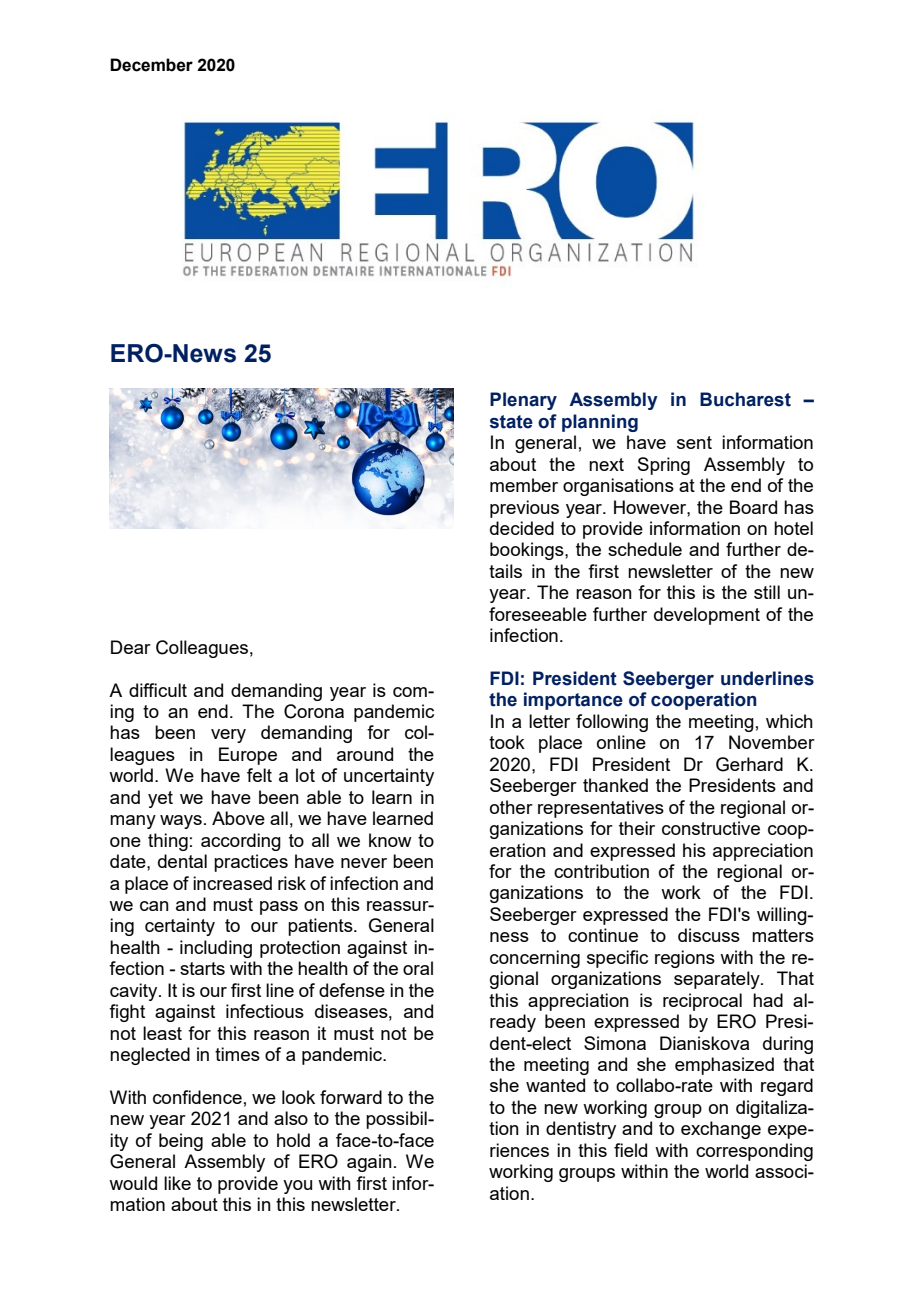  What do you see at coordinates (709, 935) in the screenshot?
I see `discuss` at bounding box center [709, 935].
